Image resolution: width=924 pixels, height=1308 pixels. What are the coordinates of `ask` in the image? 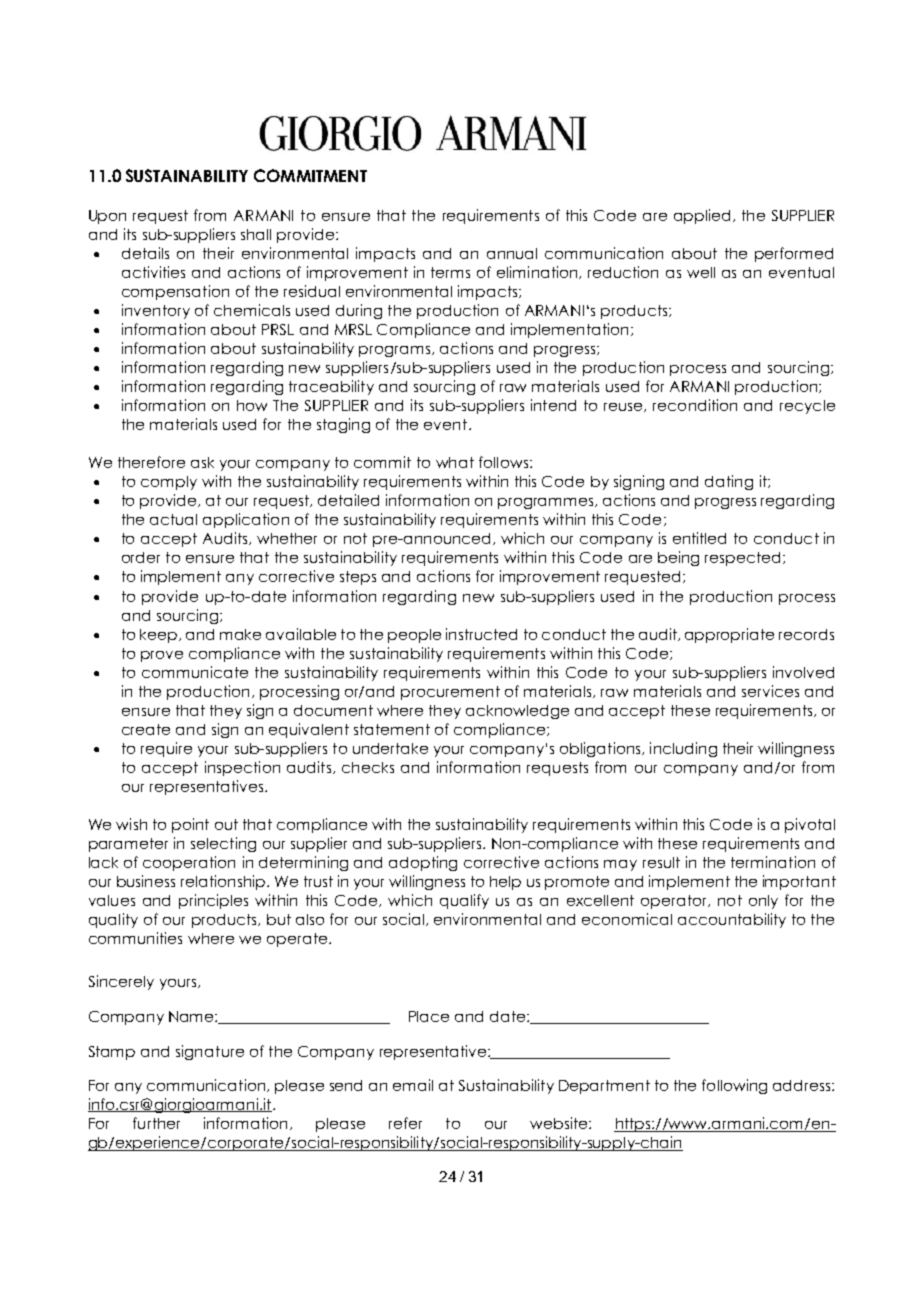 It's located at (202, 462).
